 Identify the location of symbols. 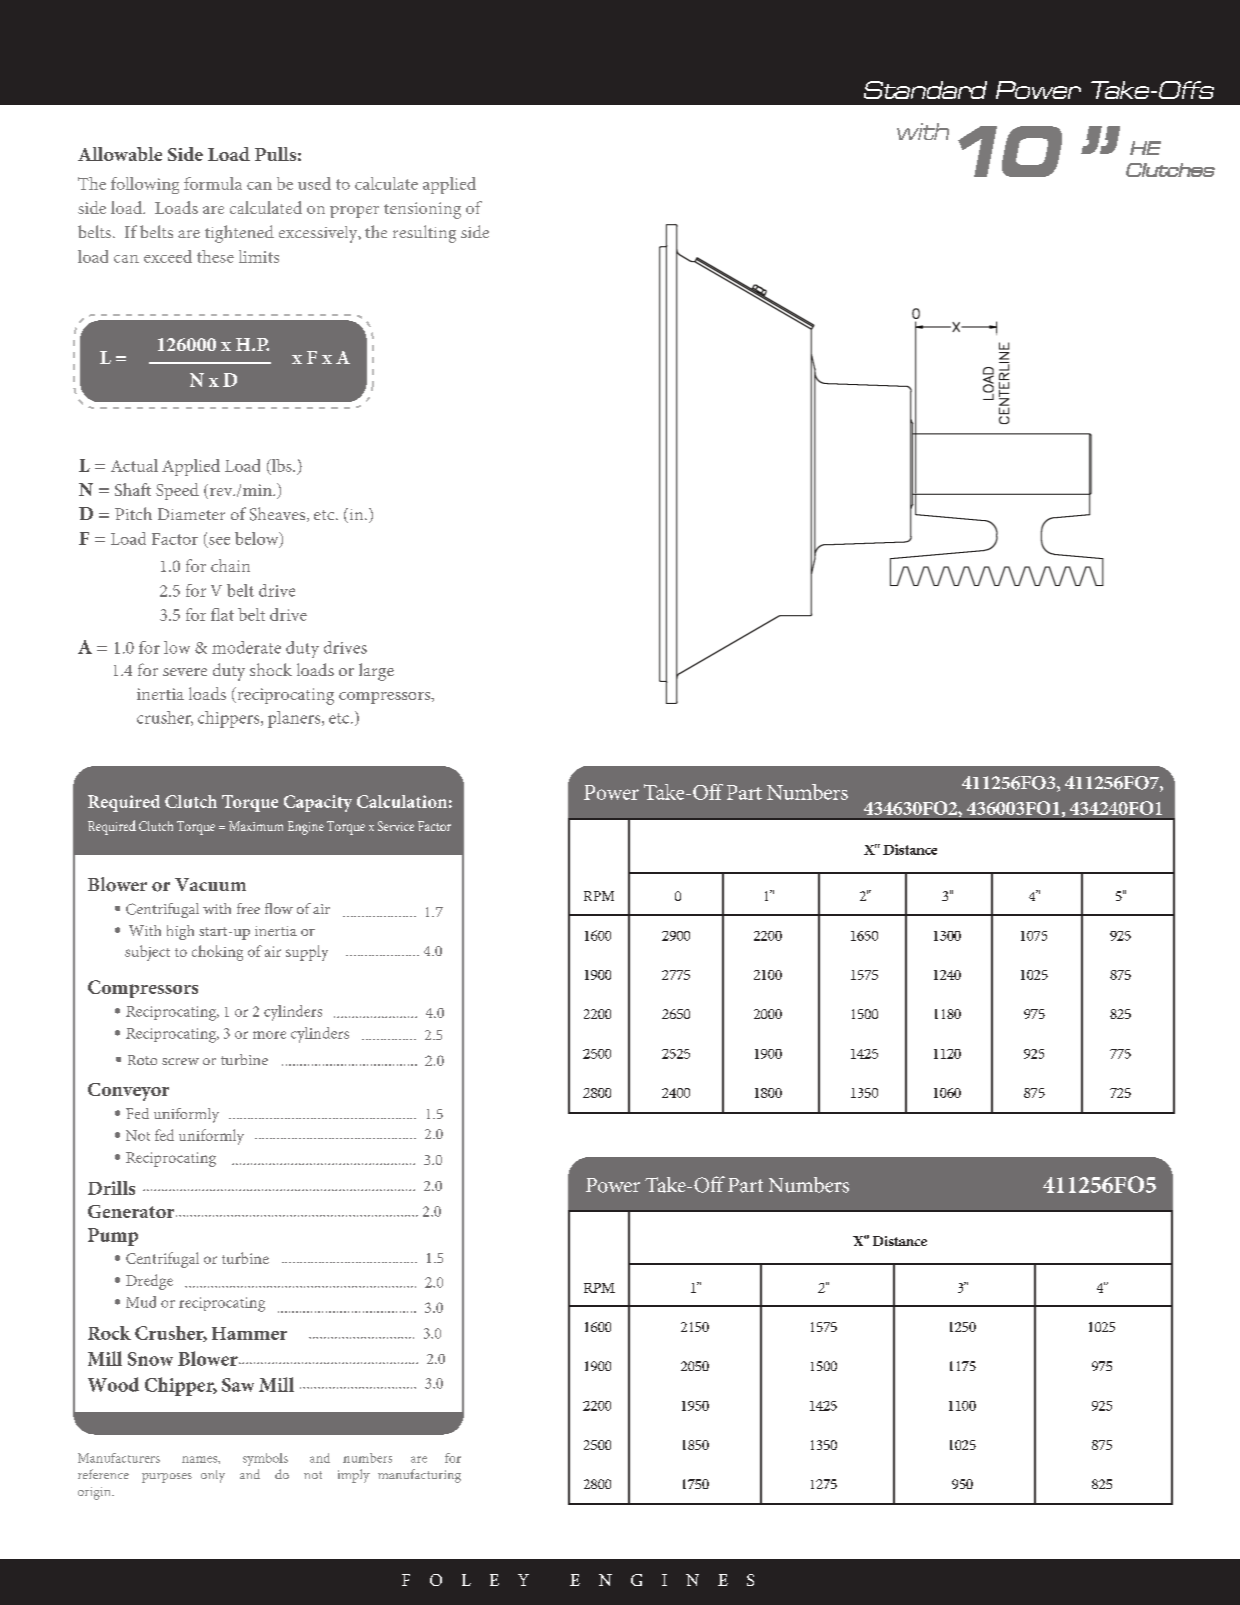
(265, 1459).
